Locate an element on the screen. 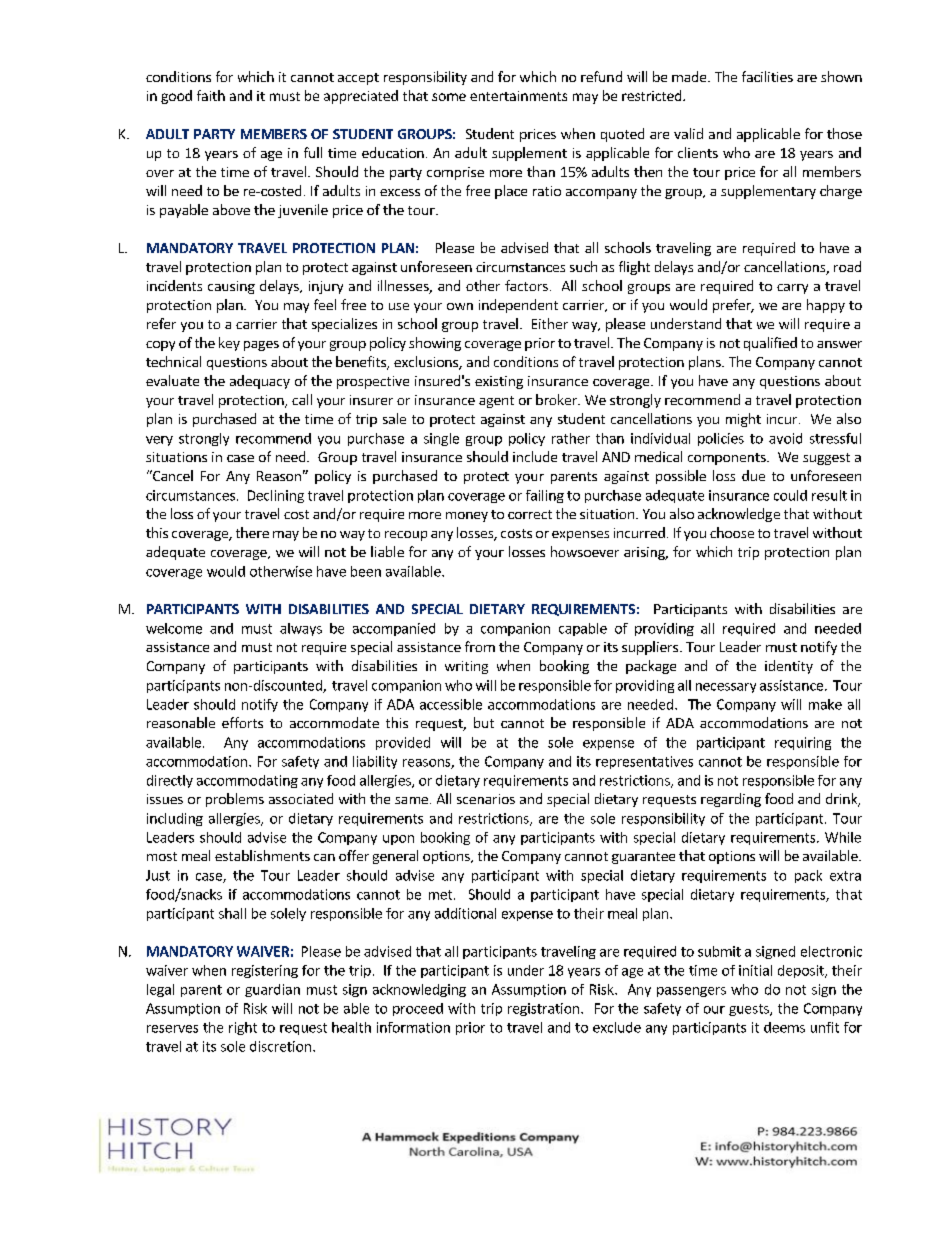 The width and height of the screenshot is (952, 1233). causing is located at coordinates (231, 287).
